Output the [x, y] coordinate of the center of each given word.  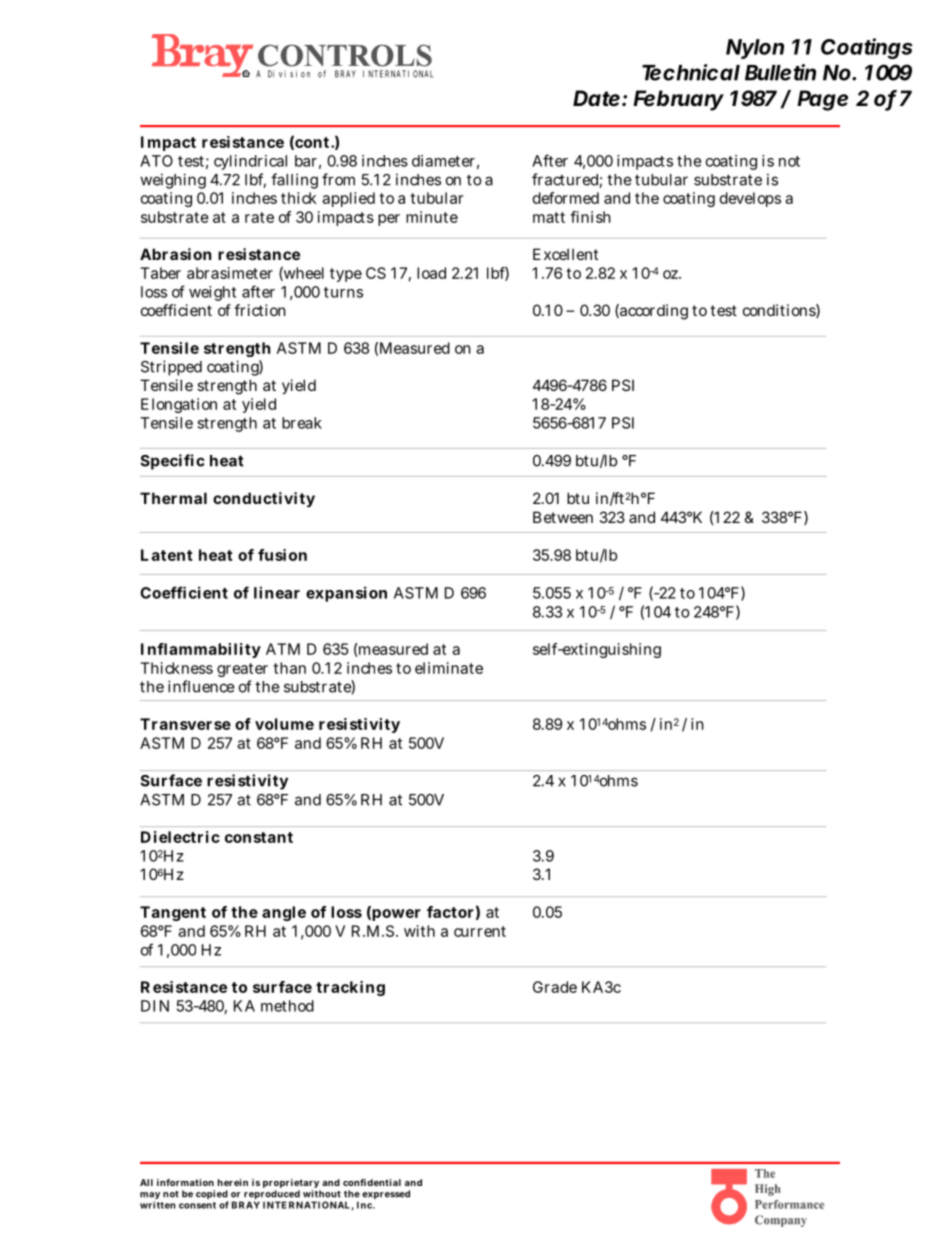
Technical [691, 72]
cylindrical [250, 162]
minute [432, 217]
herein [233, 1182]
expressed [386, 1194]
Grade [555, 987]
